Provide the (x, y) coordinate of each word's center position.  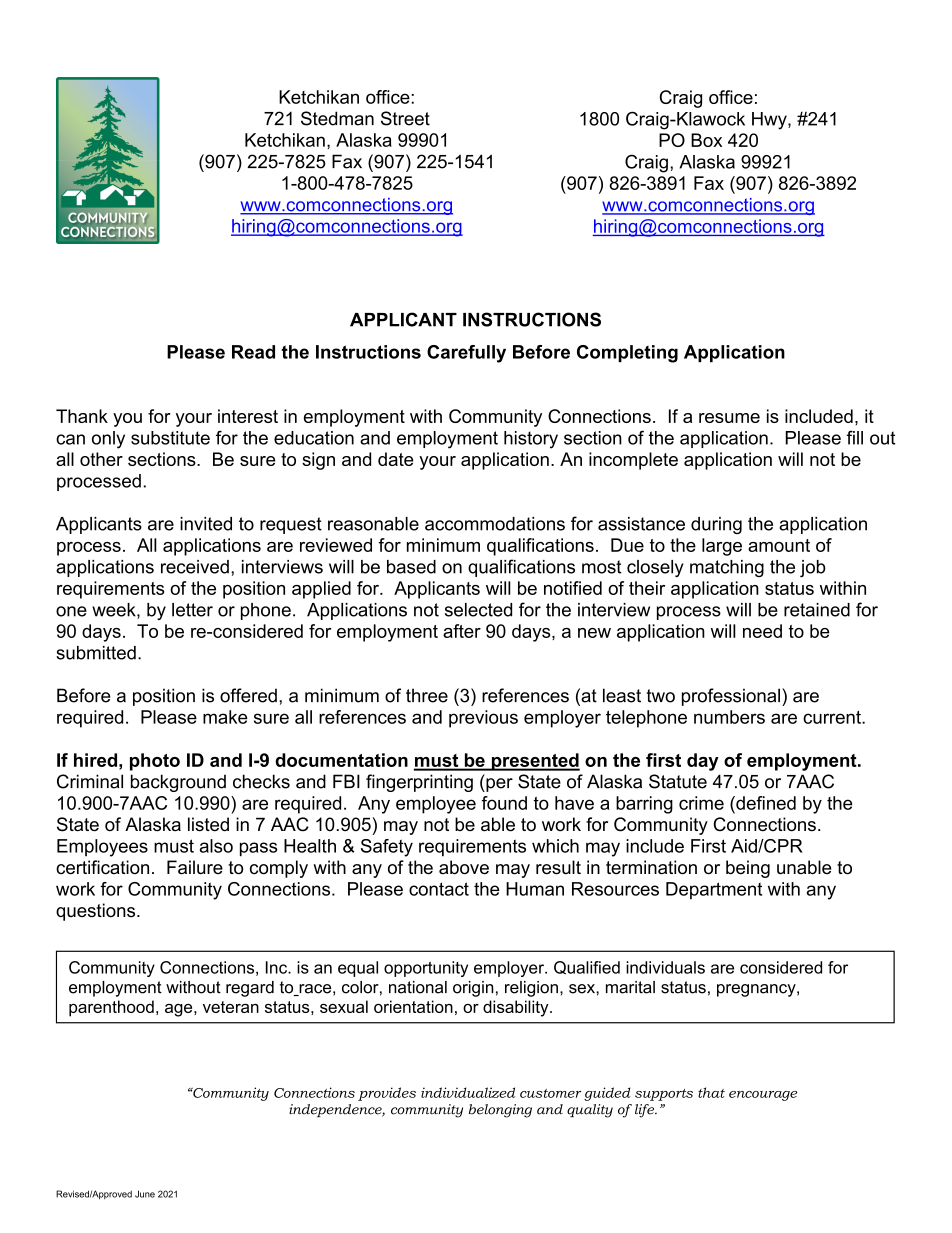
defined (765, 803)
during (716, 525)
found (504, 803)
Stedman (337, 118)
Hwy (770, 121)
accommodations (495, 524)
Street (405, 118)
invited (206, 524)
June (145, 1194)
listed (208, 824)
